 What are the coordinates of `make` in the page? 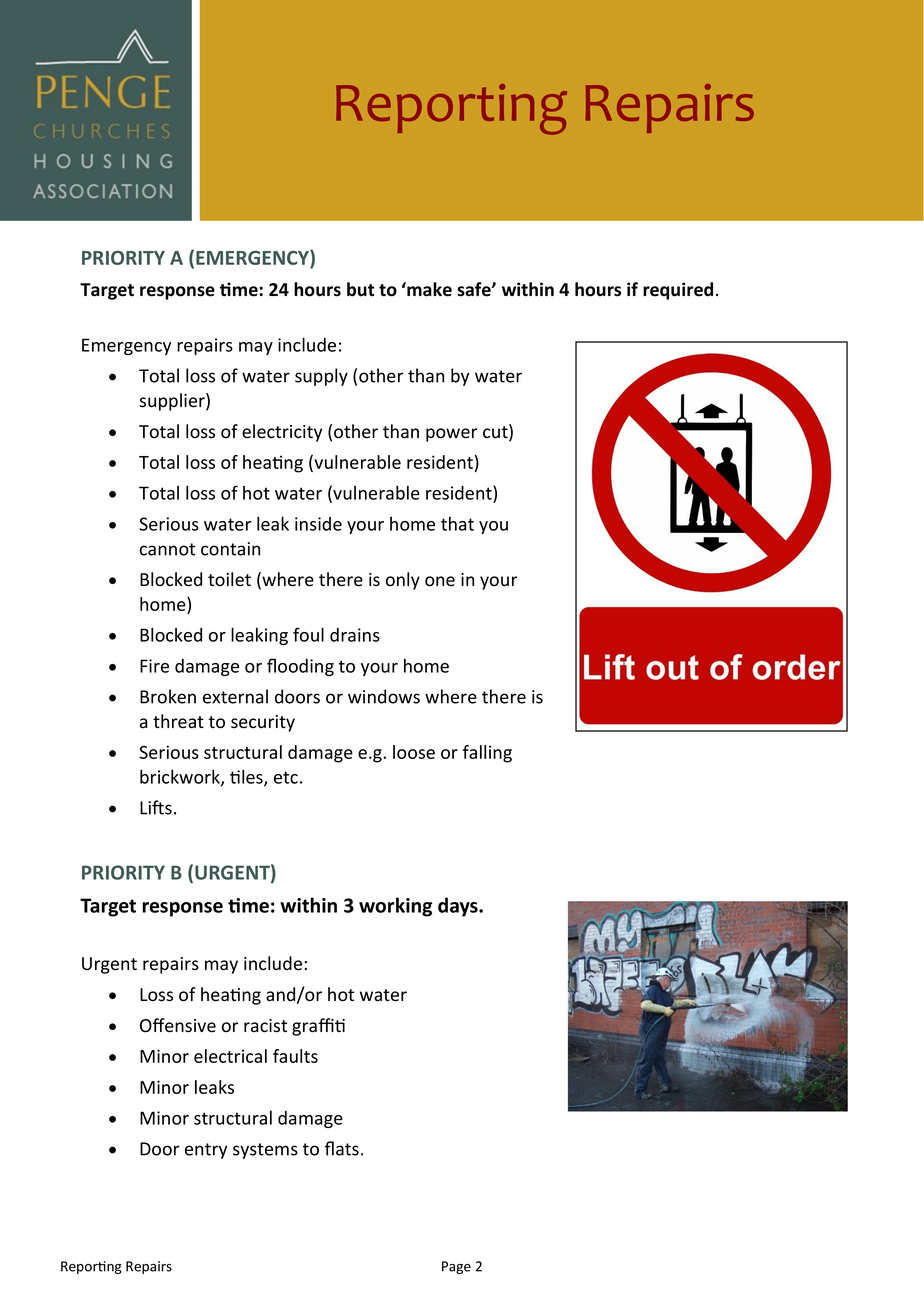 It's located at (428, 289).
